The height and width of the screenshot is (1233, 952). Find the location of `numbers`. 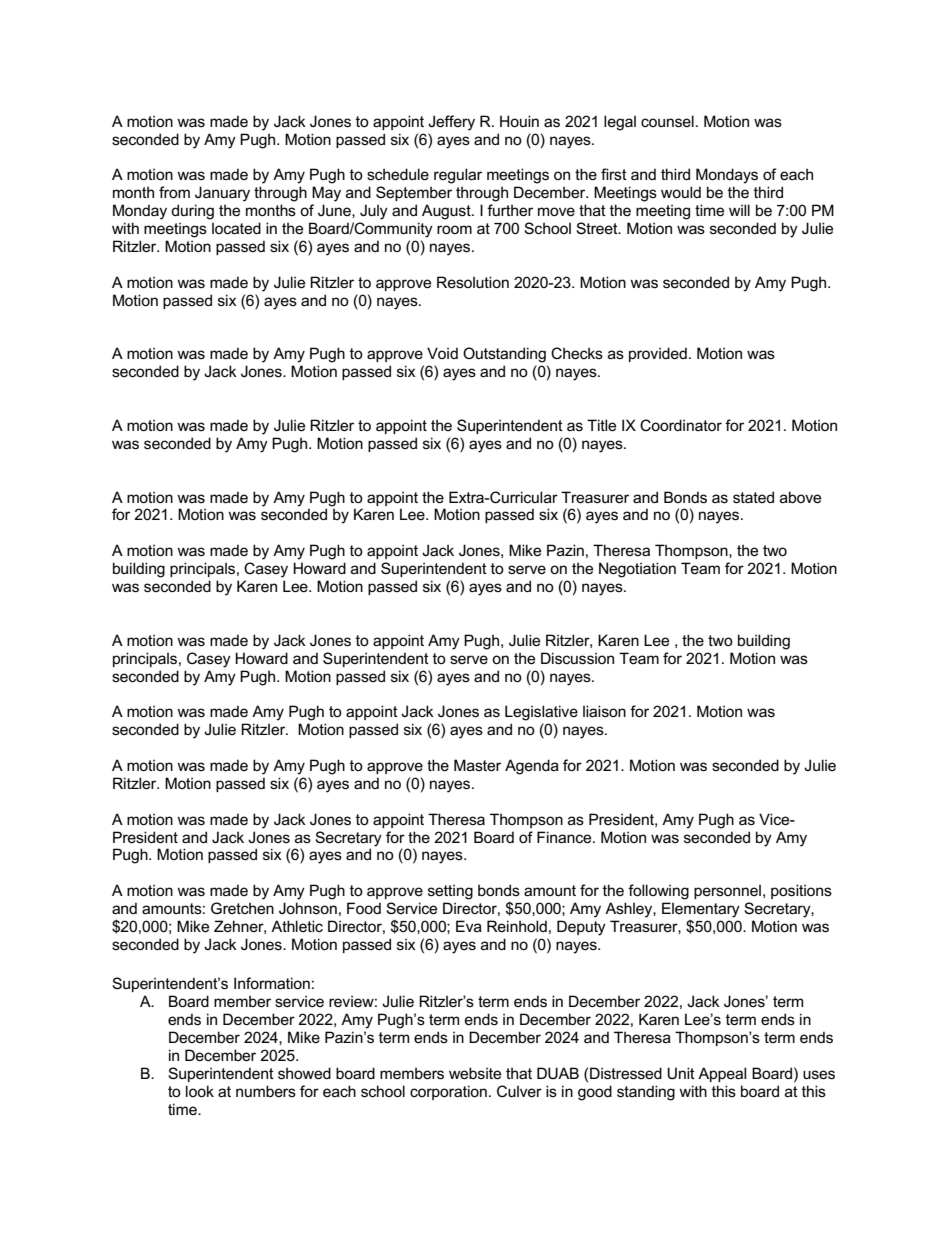

numbers is located at coordinates (266, 1091).
